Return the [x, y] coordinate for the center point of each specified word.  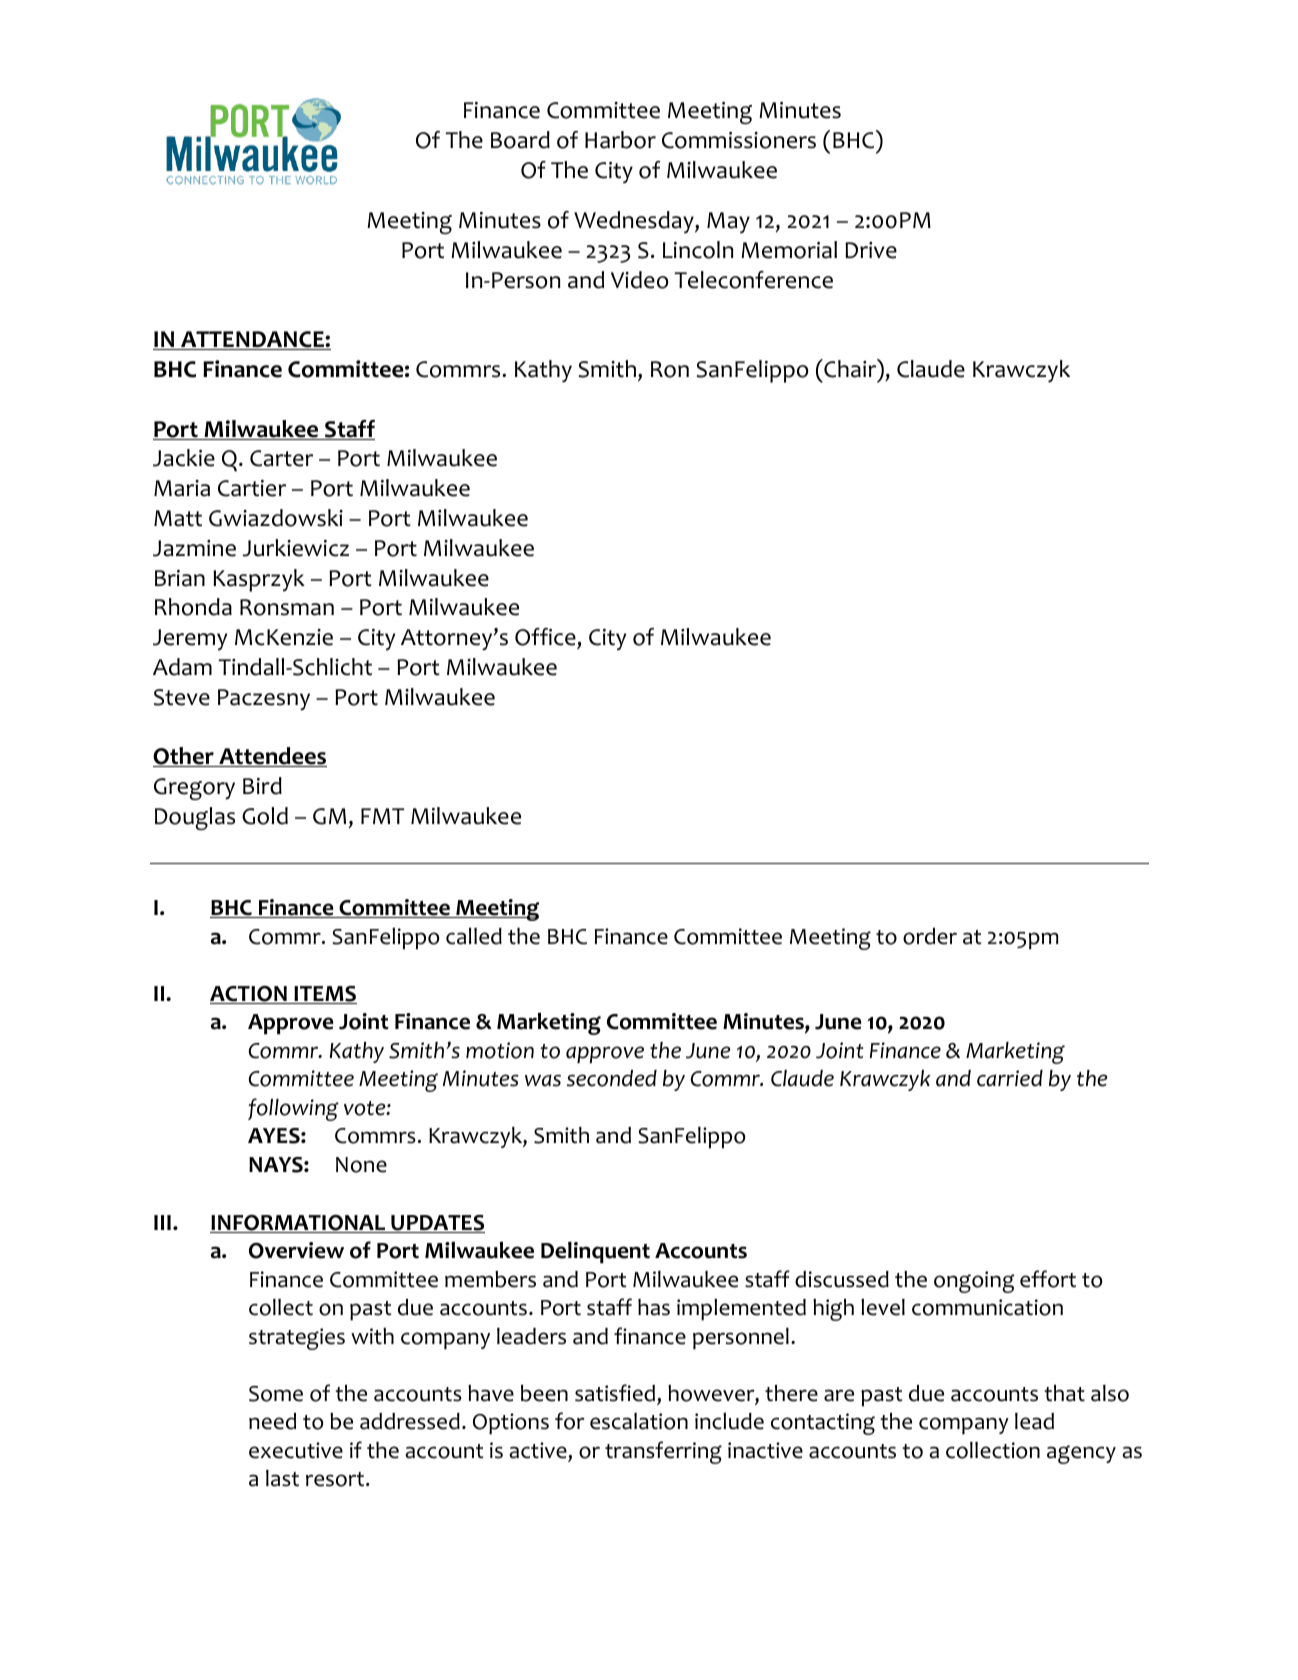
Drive [871, 250]
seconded [612, 1078]
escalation [639, 1421]
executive [296, 1450]
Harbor [620, 140]
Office [546, 638]
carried [1010, 1078]
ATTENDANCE [252, 340]
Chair [850, 368]
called [474, 936]
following [293, 1109]
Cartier [252, 488]
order [930, 936]
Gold [265, 816]
